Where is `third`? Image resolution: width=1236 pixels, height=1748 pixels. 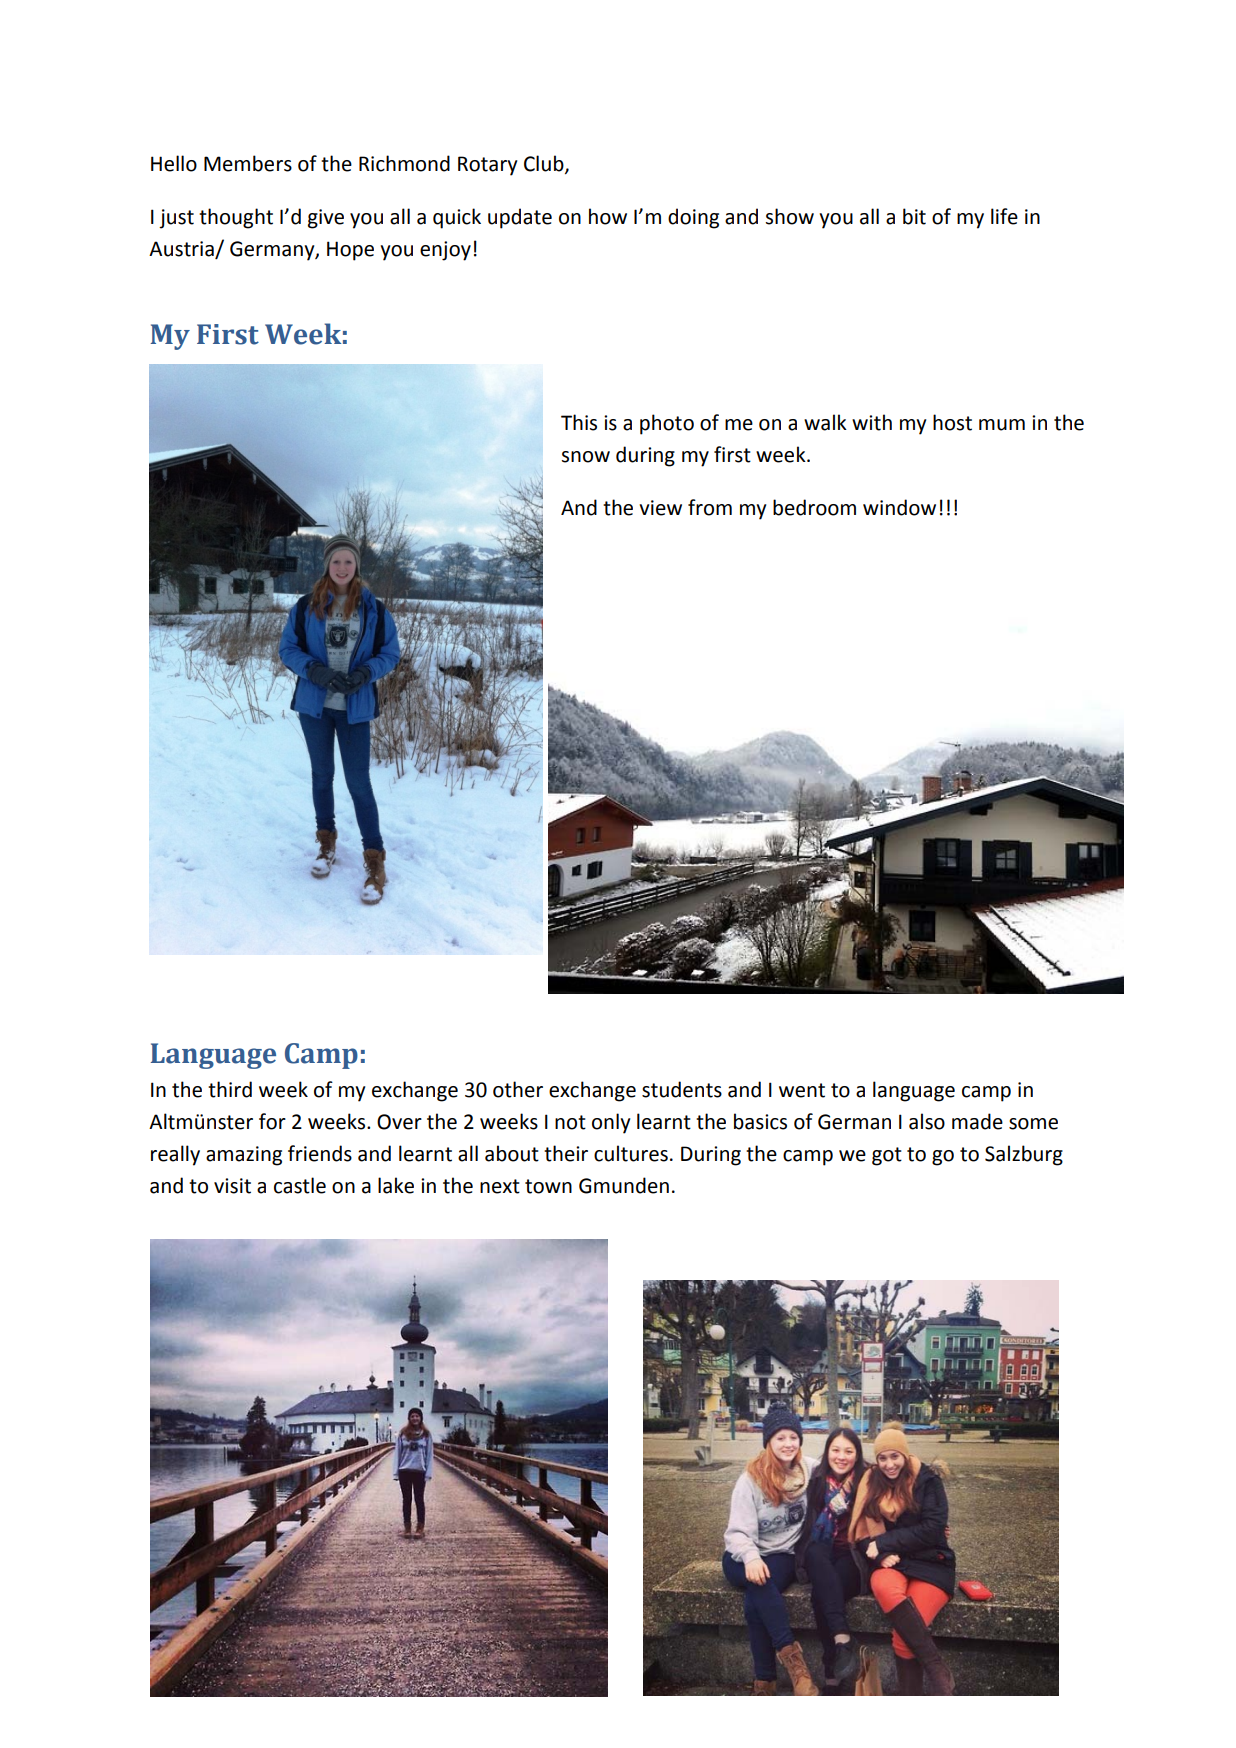 third is located at coordinates (230, 1089).
